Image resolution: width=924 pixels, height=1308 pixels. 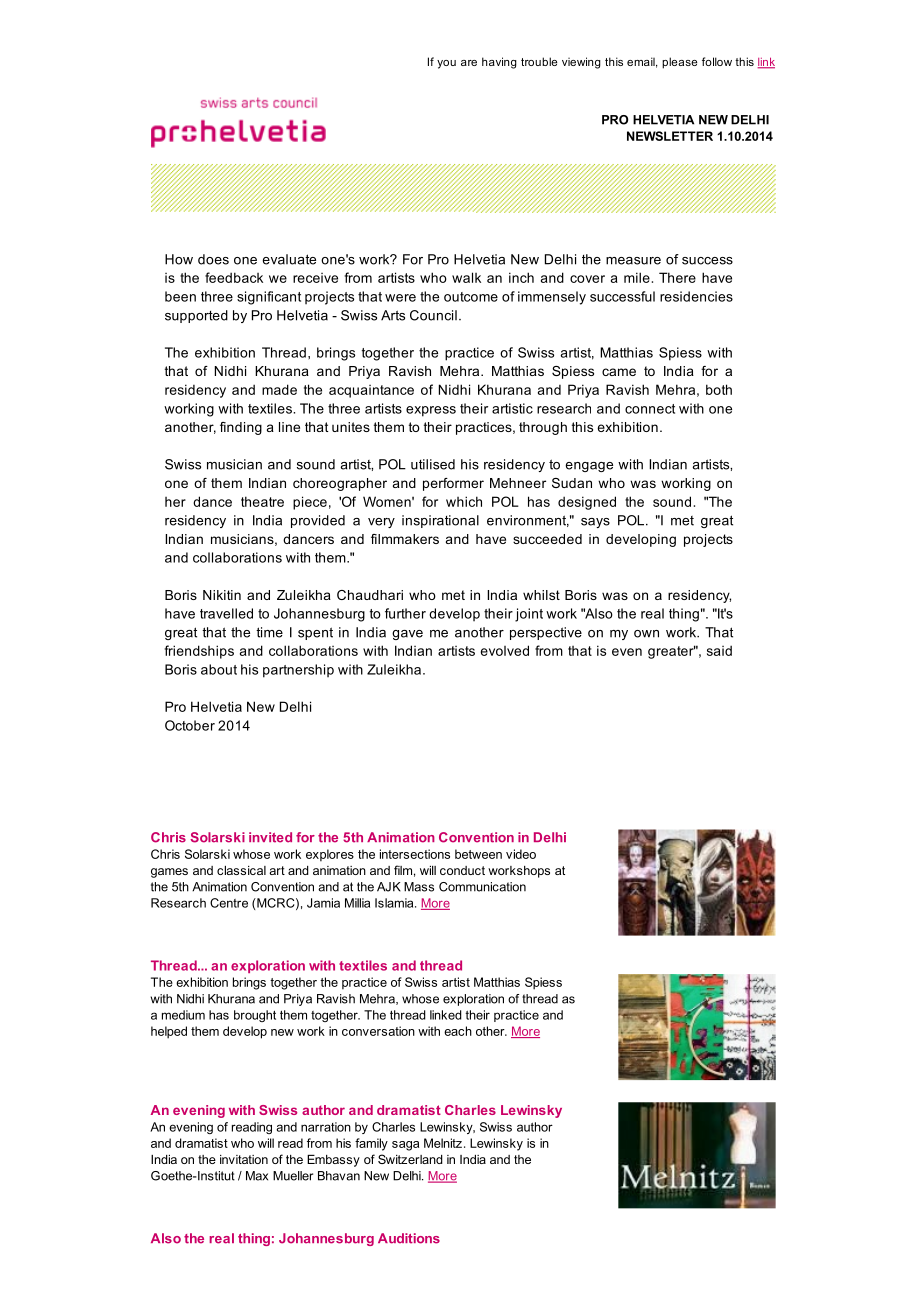 What do you see at coordinates (646, 634) in the screenshot?
I see `own` at bounding box center [646, 634].
